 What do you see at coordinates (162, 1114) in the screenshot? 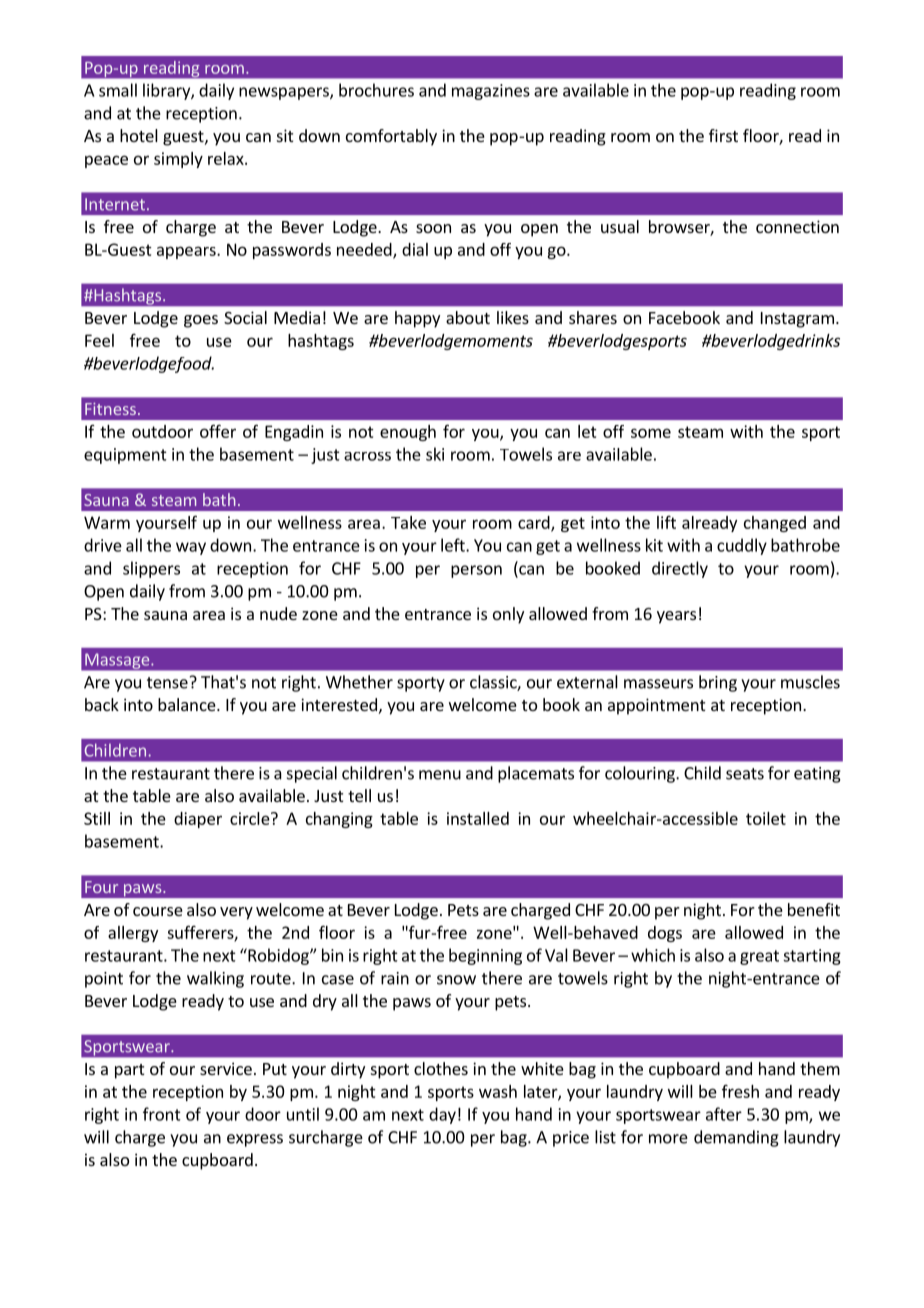
I see `front` at bounding box center [162, 1114].
